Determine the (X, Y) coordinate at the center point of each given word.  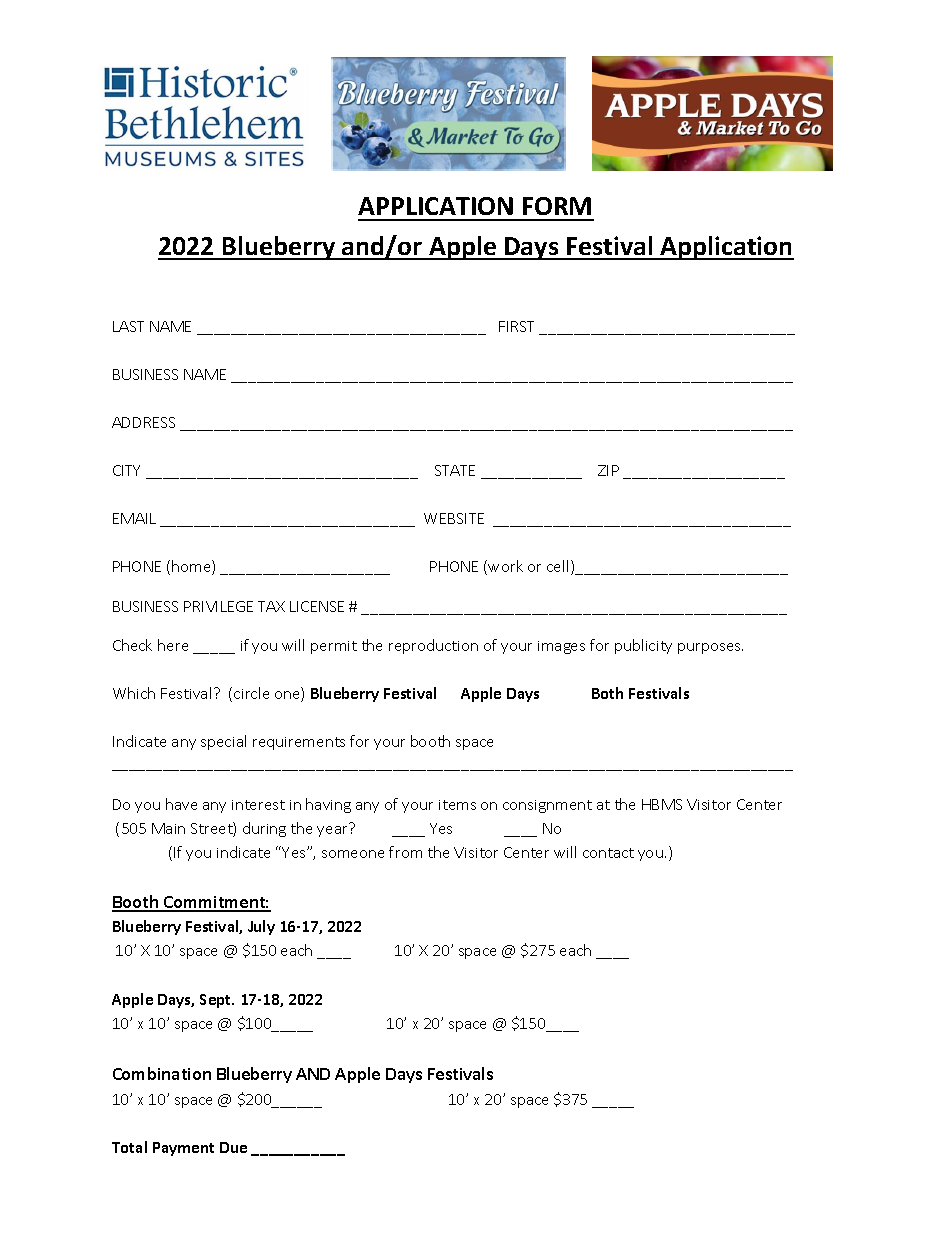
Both (607, 693)
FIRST (516, 326)
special (223, 742)
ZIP (608, 470)
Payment (183, 1149)
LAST (128, 326)
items (457, 805)
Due (233, 1147)
